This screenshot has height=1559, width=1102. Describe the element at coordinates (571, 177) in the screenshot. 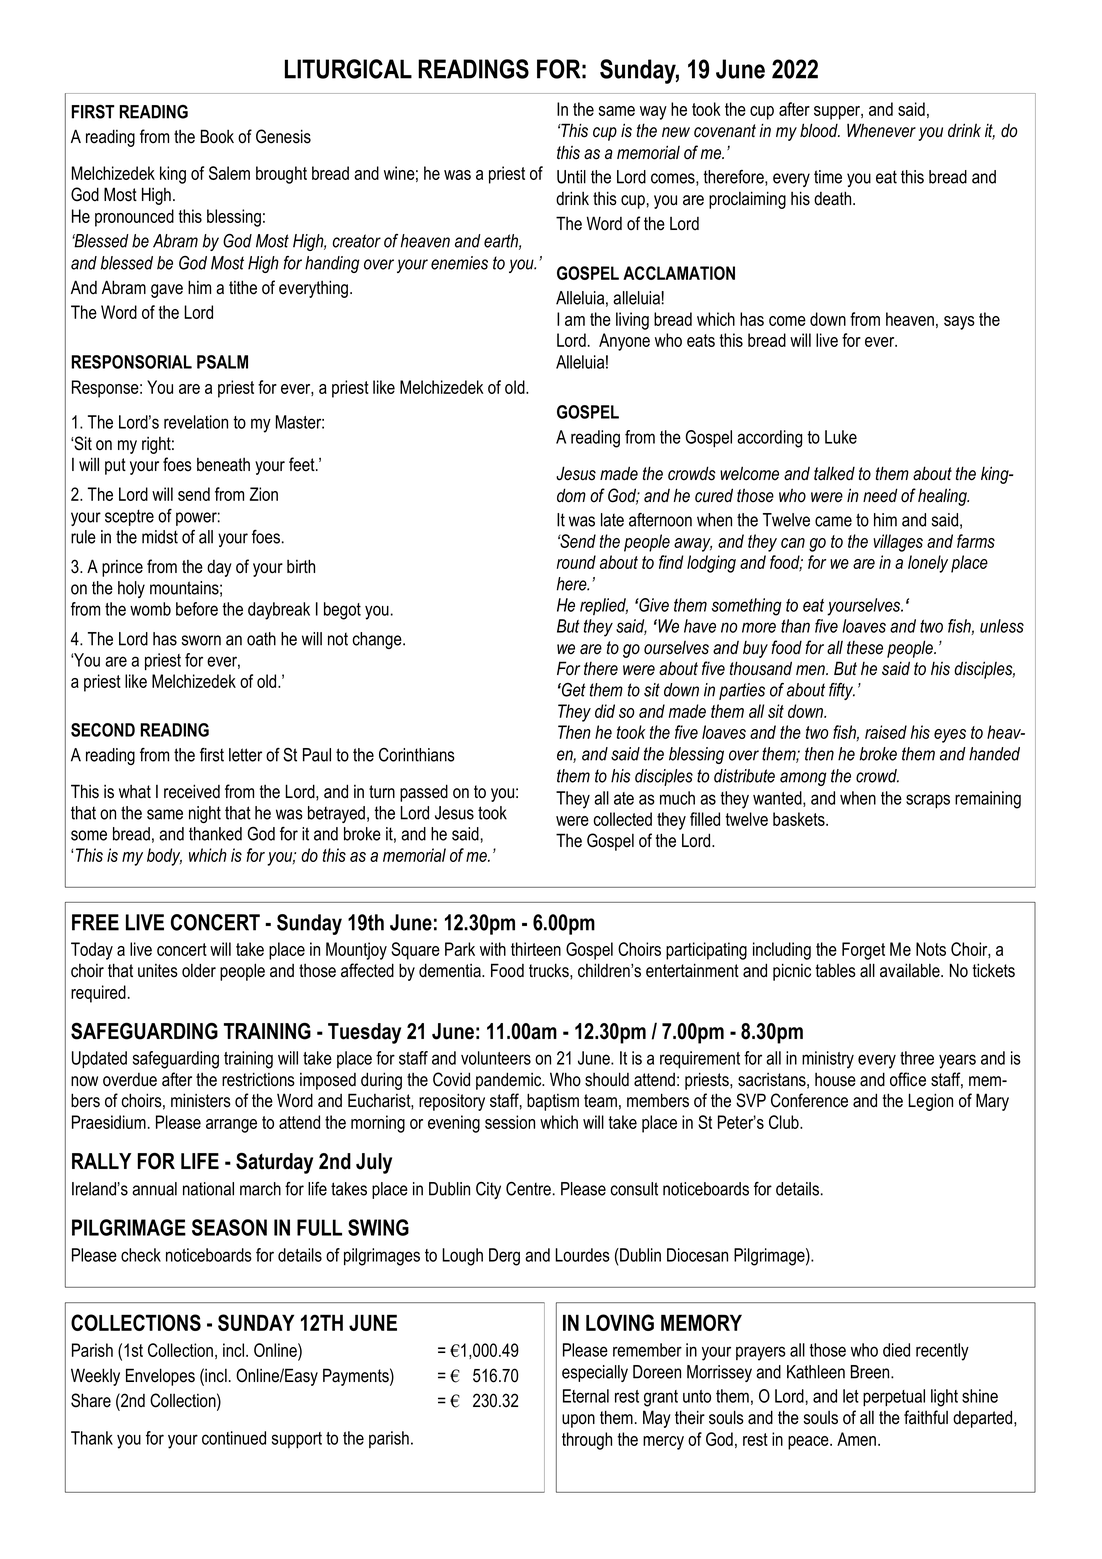

I see `Until` at that location.
